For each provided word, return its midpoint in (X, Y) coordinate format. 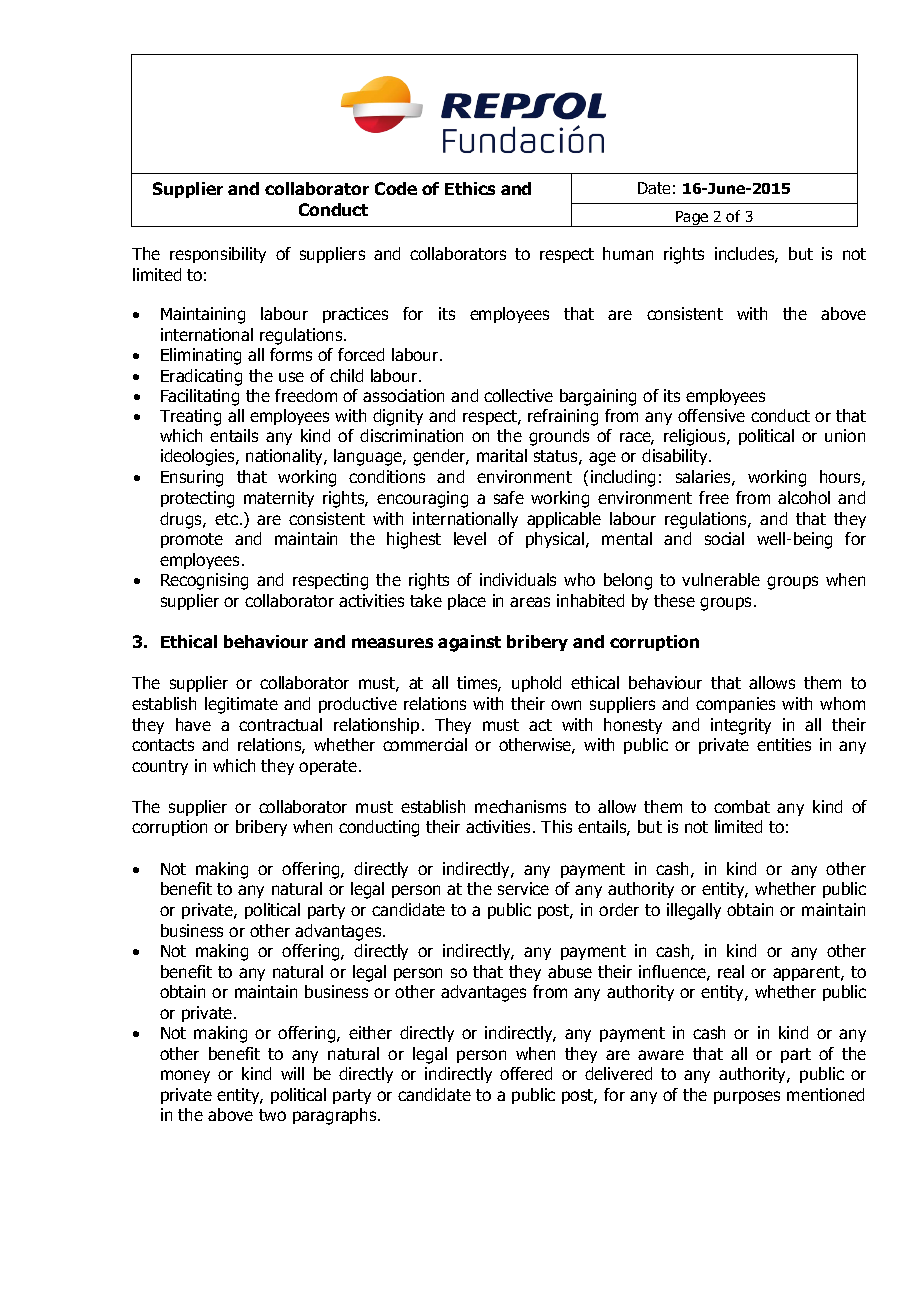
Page (692, 219)
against (469, 643)
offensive (711, 415)
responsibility (218, 255)
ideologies (199, 457)
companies (735, 705)
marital (502, 455)
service (523, 888)
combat (742, 806)
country (160, 767)
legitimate (241, 705)
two (272, 1115)
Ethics (470, 188)
